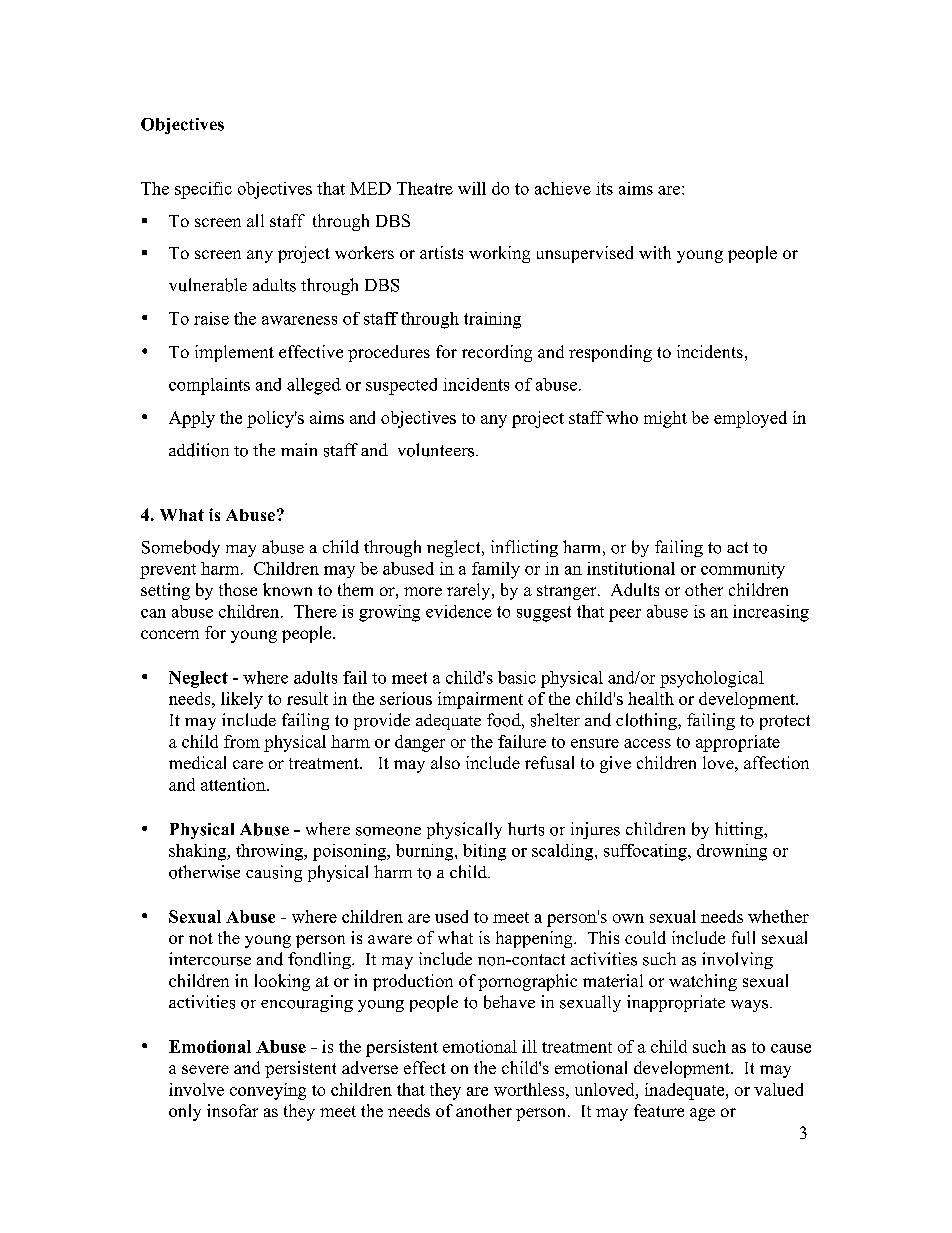  I want to click on evidence, so click(459, 611).
